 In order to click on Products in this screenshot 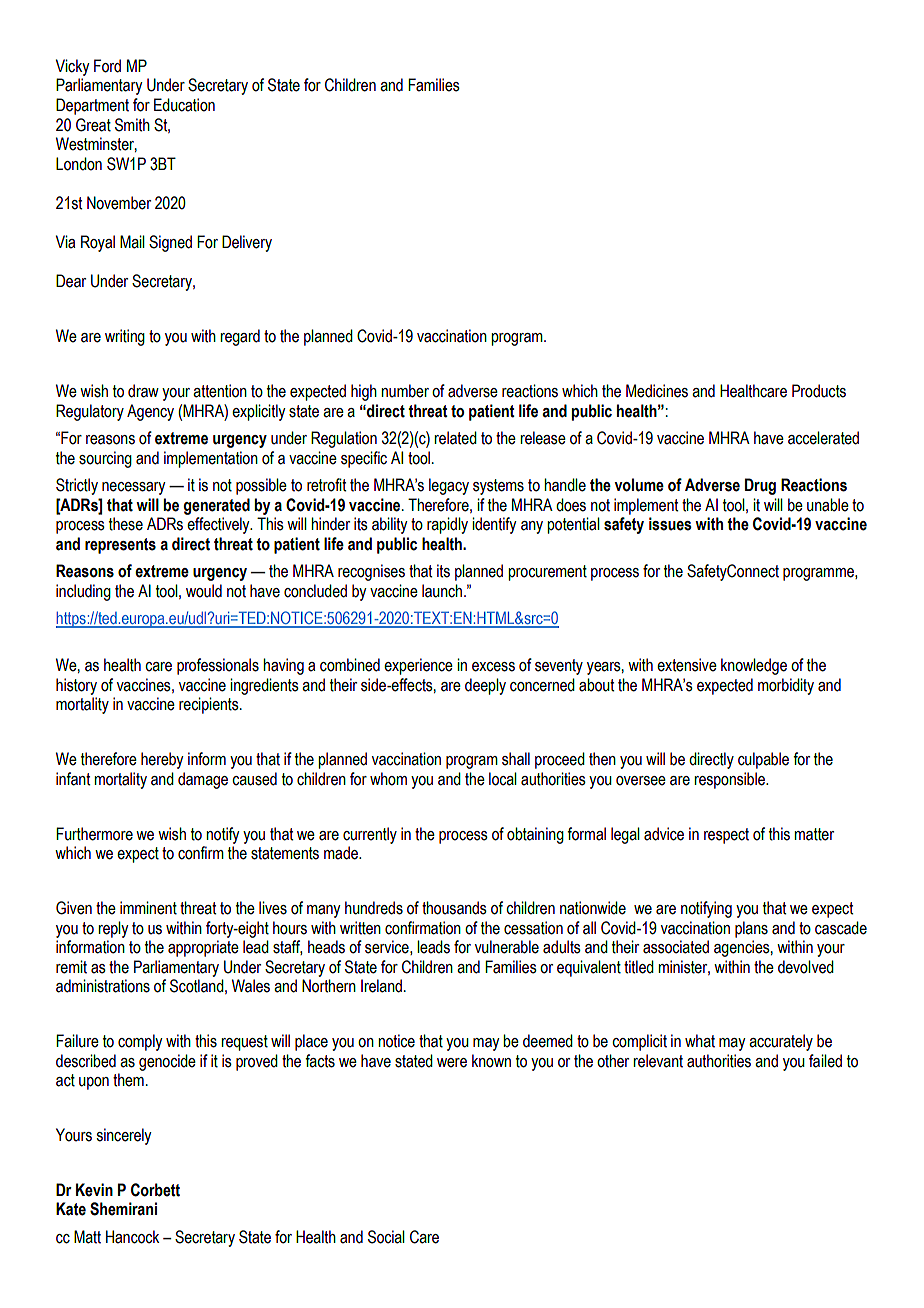, I will do `click(819, 391)`.
